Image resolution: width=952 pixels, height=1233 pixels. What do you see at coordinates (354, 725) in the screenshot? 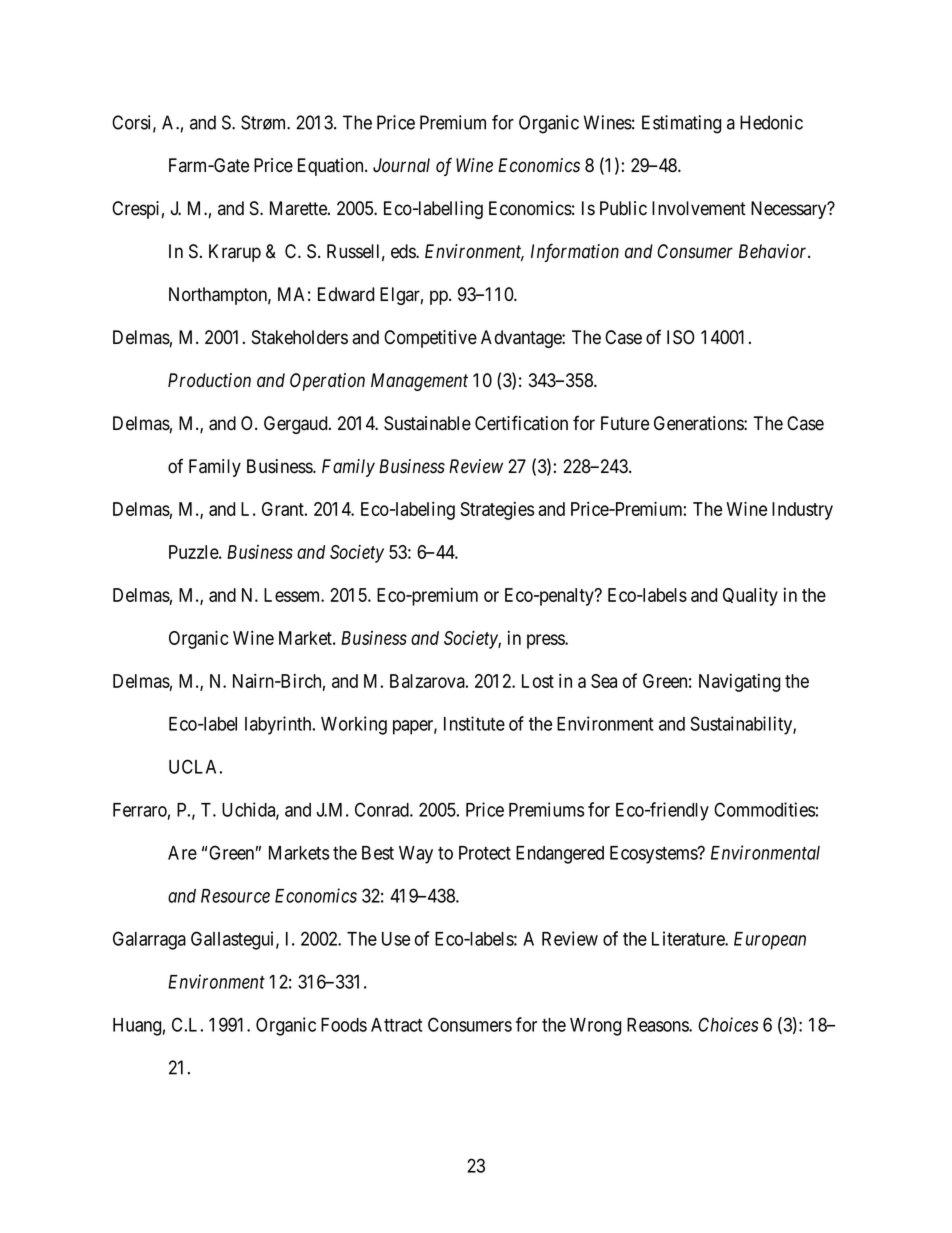
I see `Working` at bounding box center [354, 725].
